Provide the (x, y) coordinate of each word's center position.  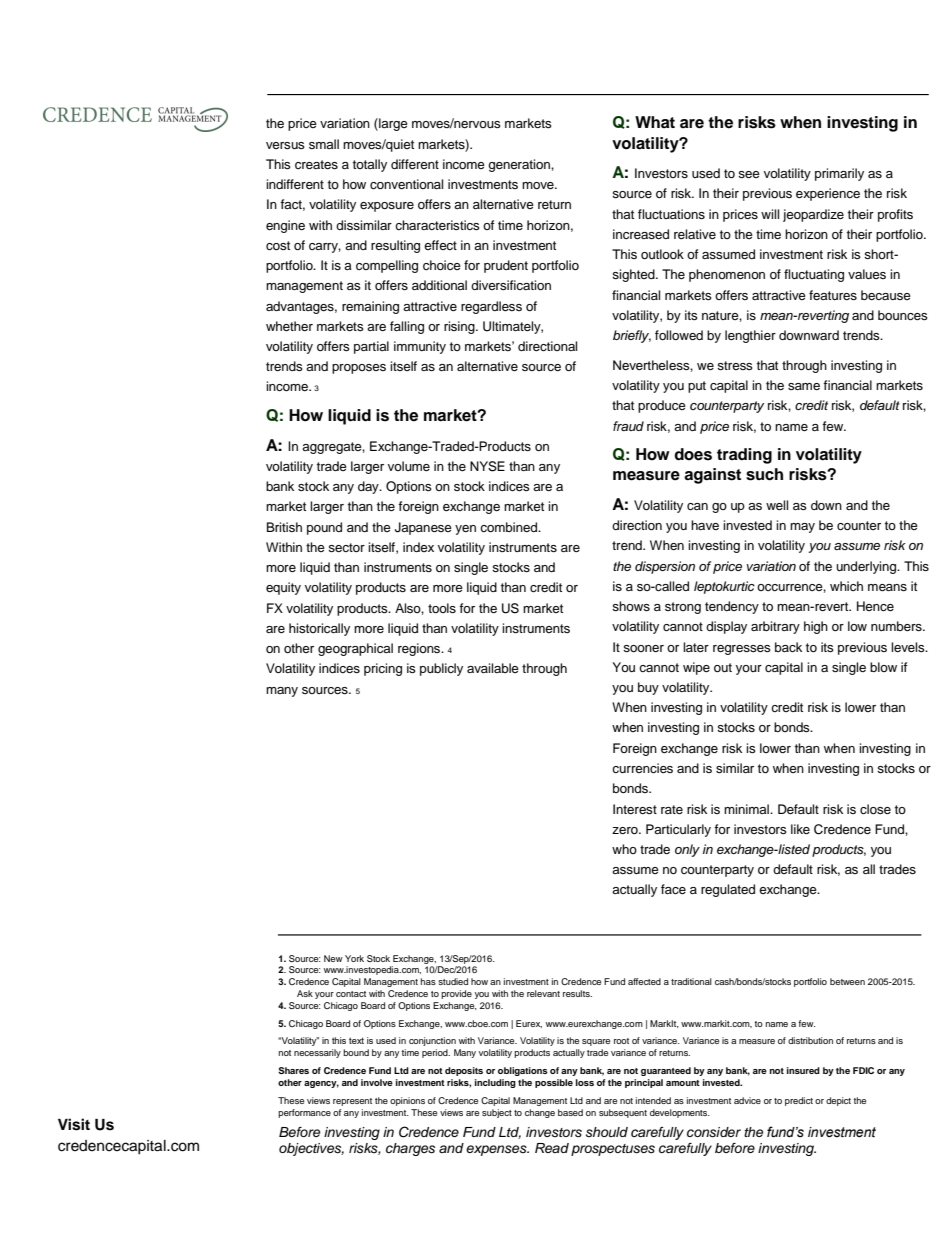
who (624, 849)
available (493, 668)
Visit (74, 1124)
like (800, 829)
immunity (420, 347)
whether (289, 326)
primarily (839, 174)
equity (283, 588)
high (816, 627)
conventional (406, 184)
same (804, 386)
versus (285, 145)
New (333, 958)
